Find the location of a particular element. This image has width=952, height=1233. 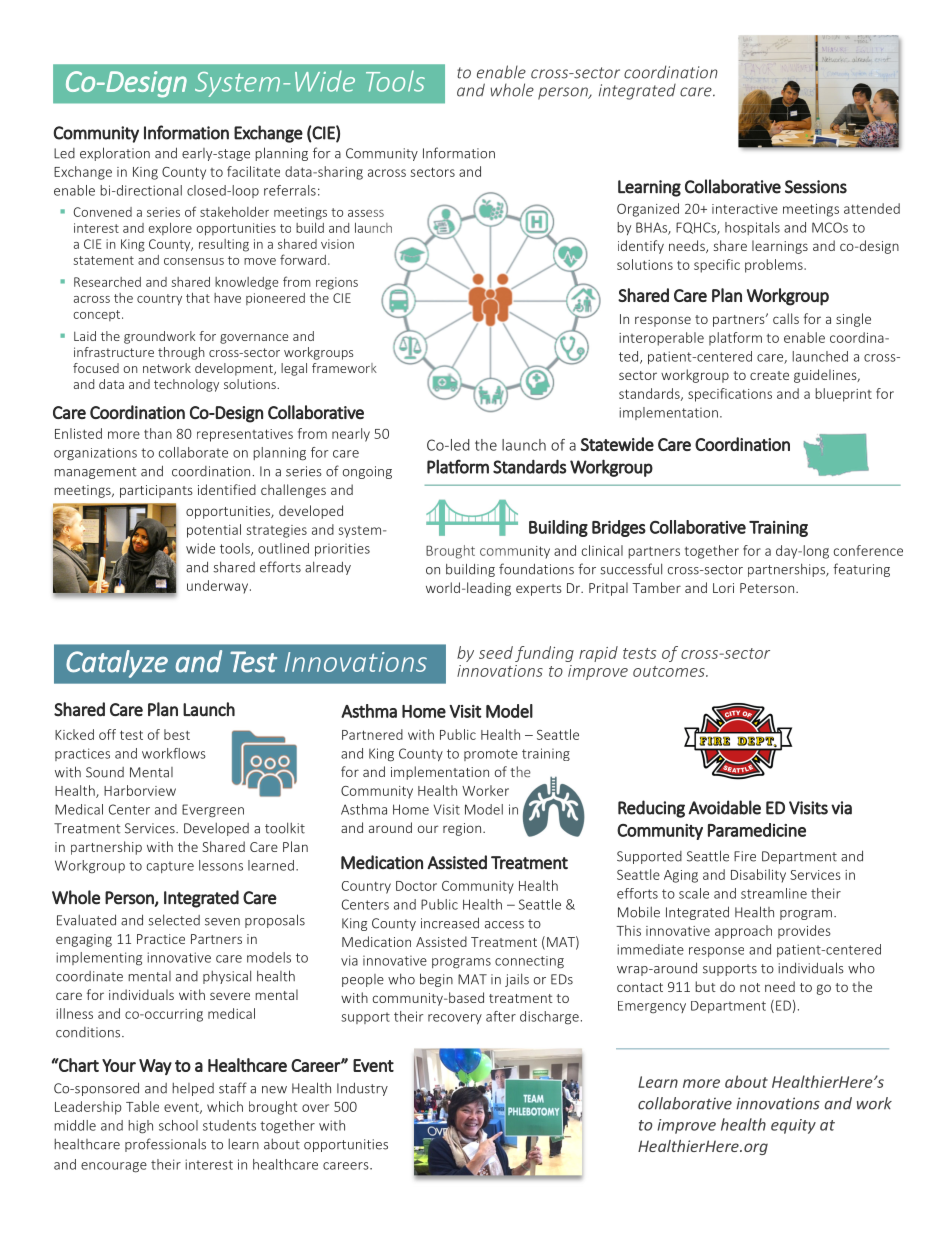

Industry is located at coordinates (362, 1089).
